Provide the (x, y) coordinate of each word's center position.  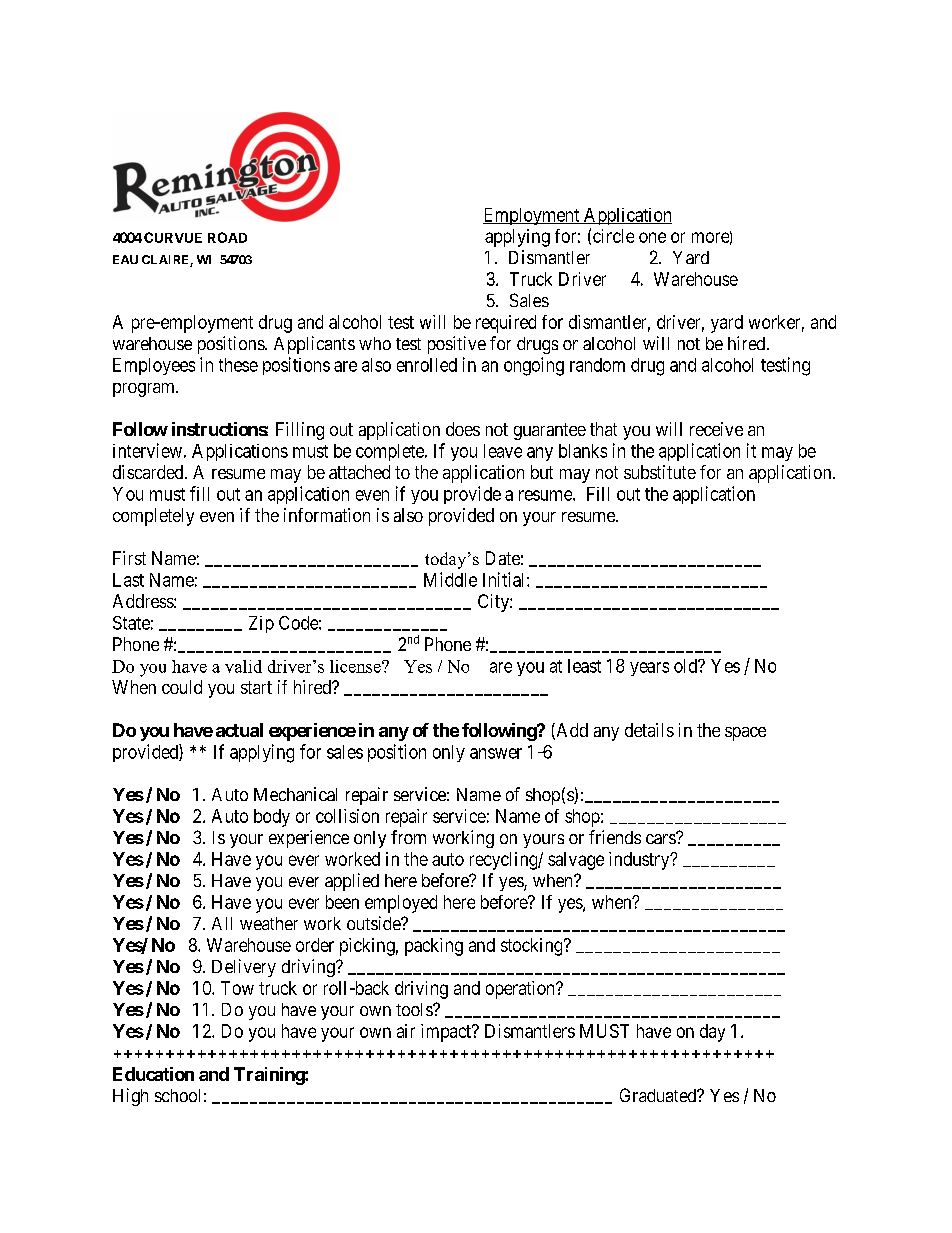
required (506, 324)
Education (153, 1074)
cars (661, 838)
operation (521, 990)
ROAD (227, 237)
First (129, 558)
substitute (660, 472)
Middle (450, 579)
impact (447, 1033)
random (597, 365)
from (408, 837)
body (272, 818)
